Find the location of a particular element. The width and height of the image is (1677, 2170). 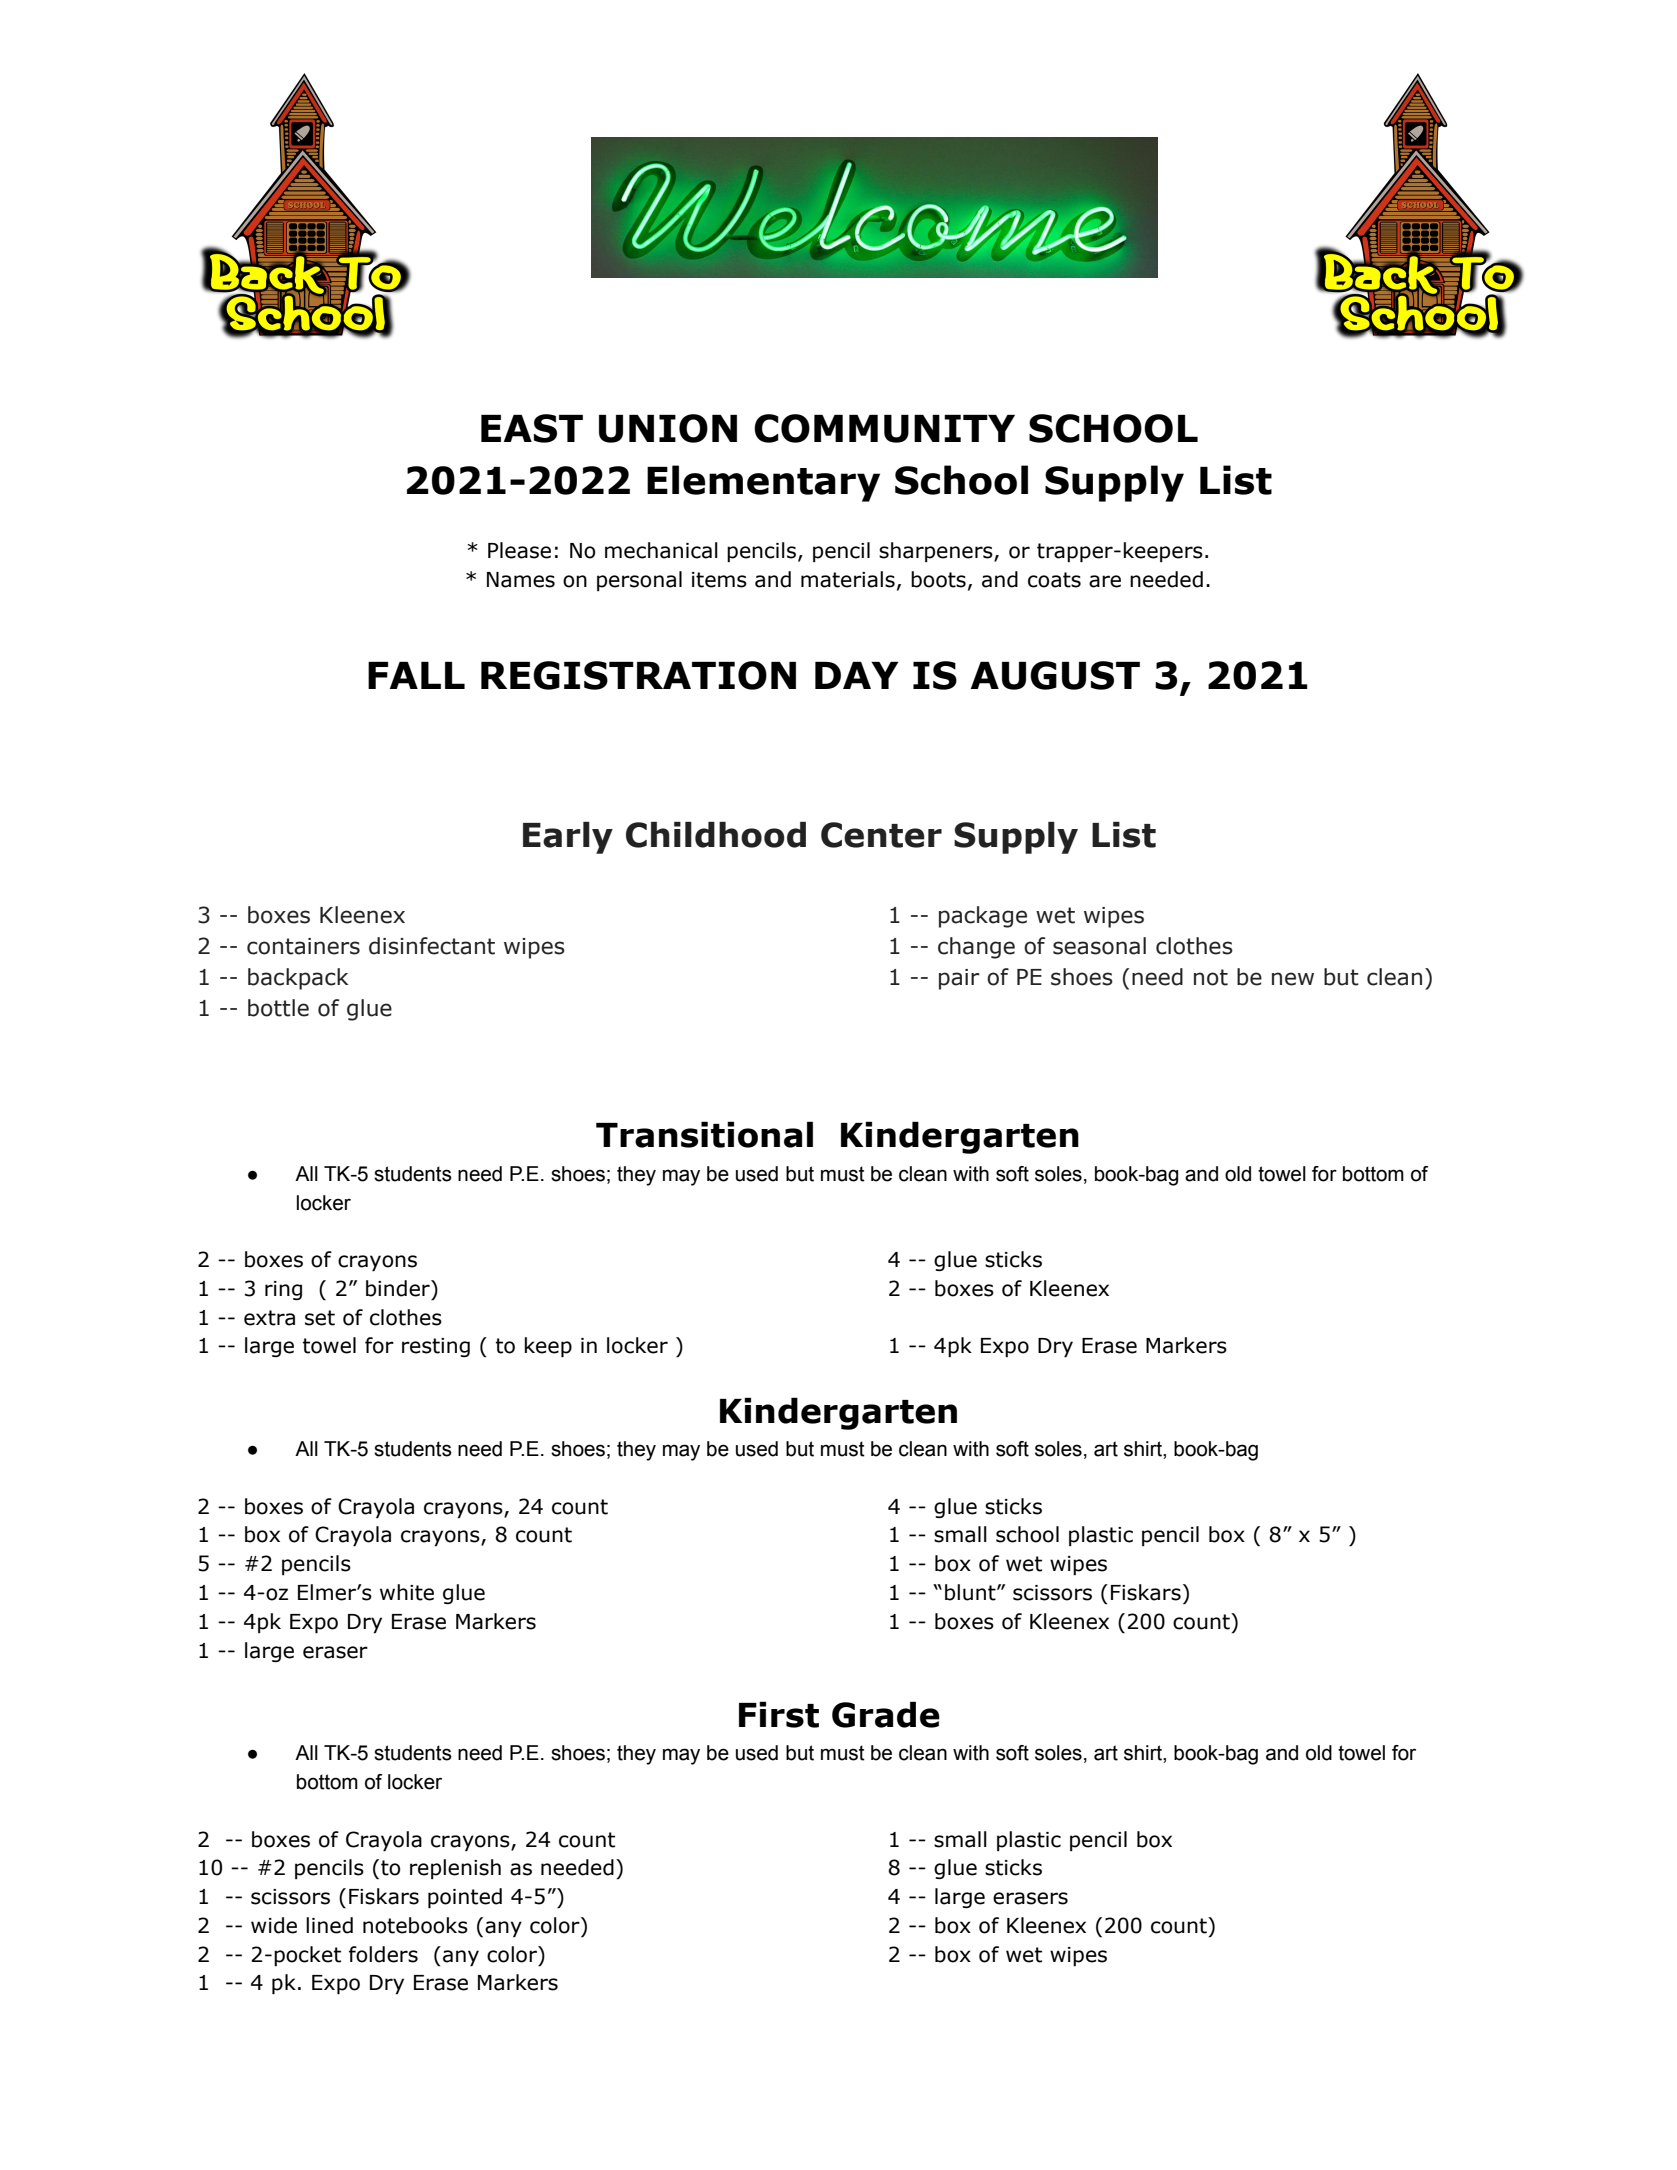

seasonal is located at coordinates (1099, 946).
